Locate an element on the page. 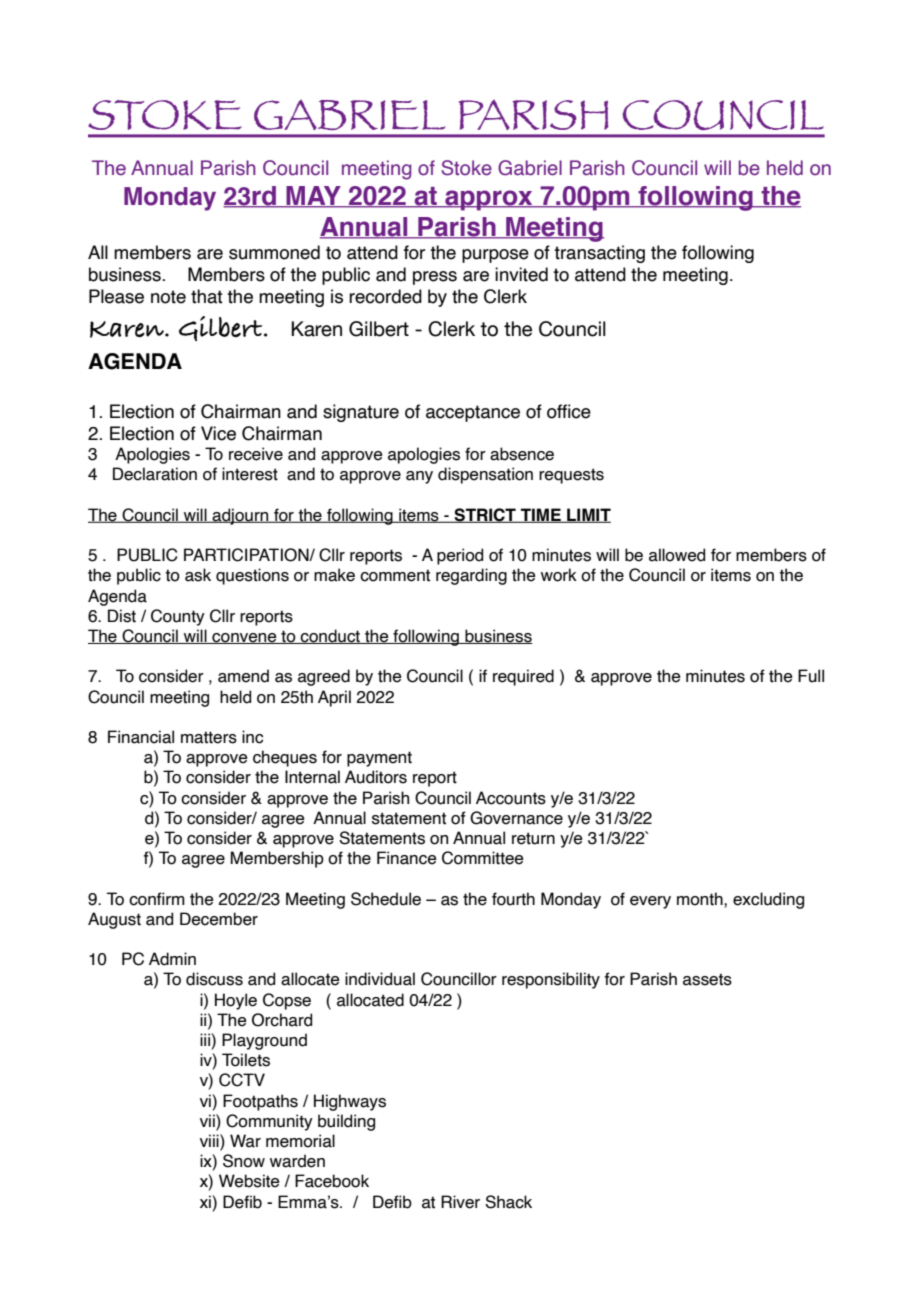 The width and height of the image is (924, 1308). summoned is located at coordinates (274, 252).
